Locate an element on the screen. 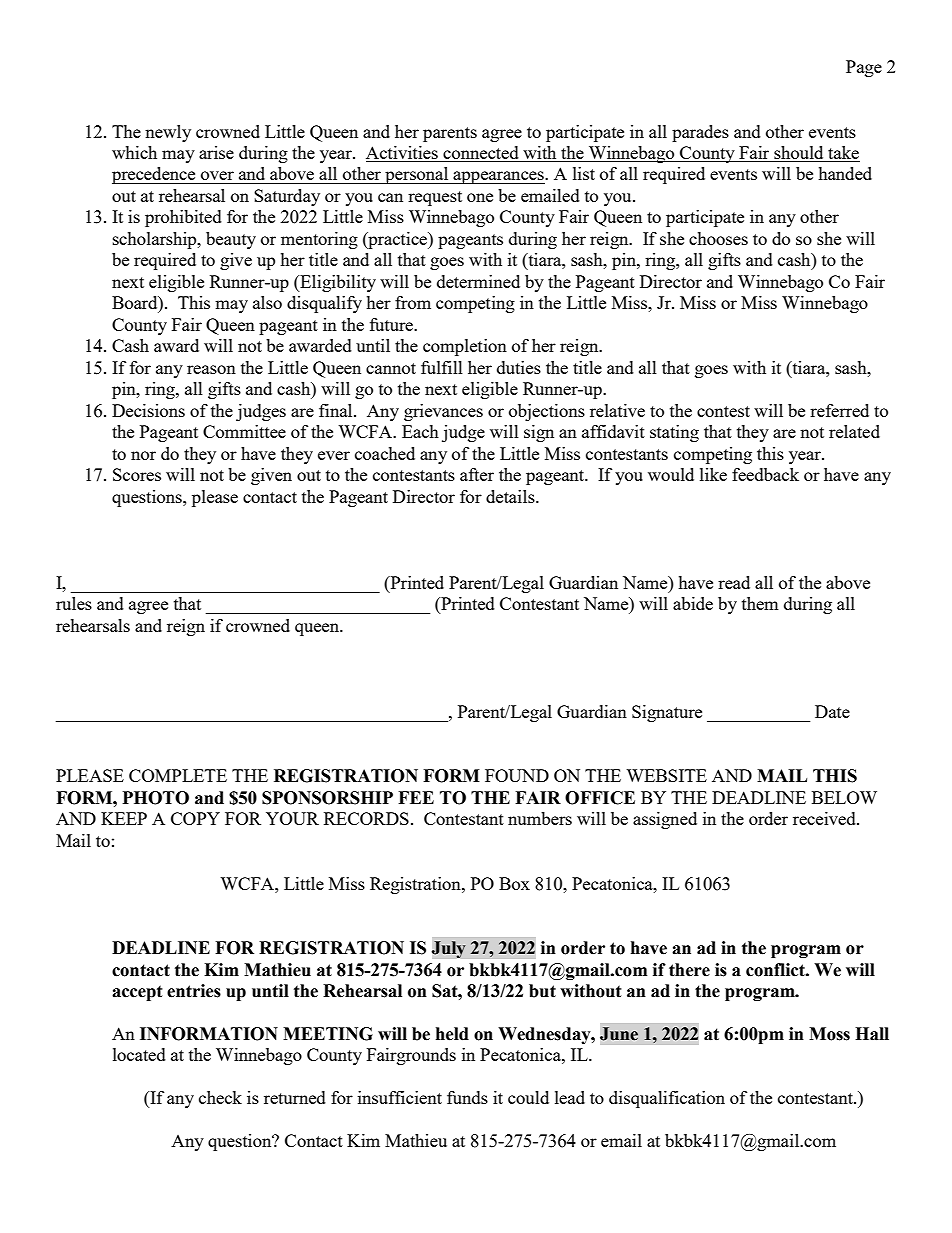 Image resolution: width=952 pixels, height=1233 pixels. funds is located at coordinates (467, 1097).
